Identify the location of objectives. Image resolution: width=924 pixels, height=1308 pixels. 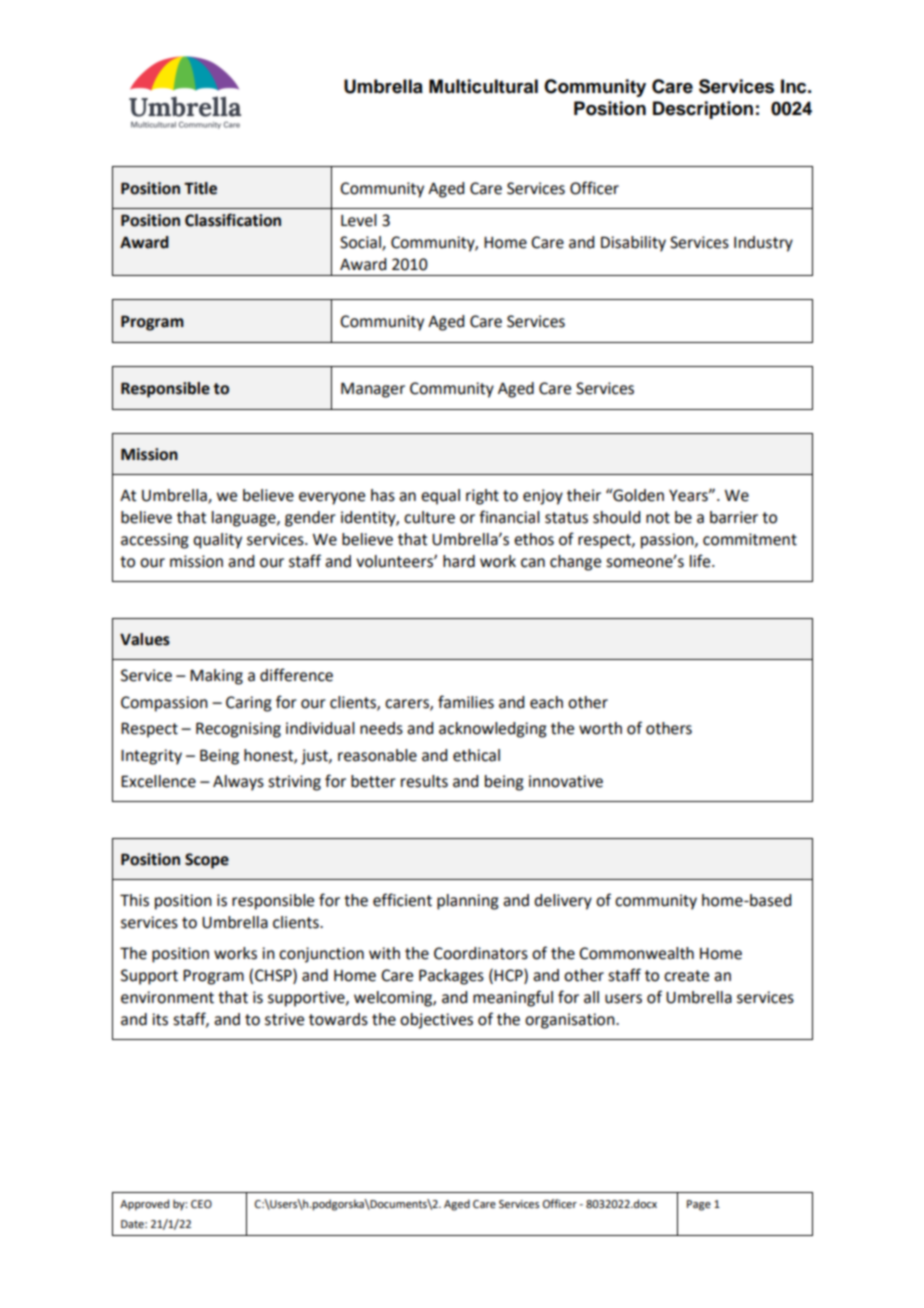
(436, 1021).
